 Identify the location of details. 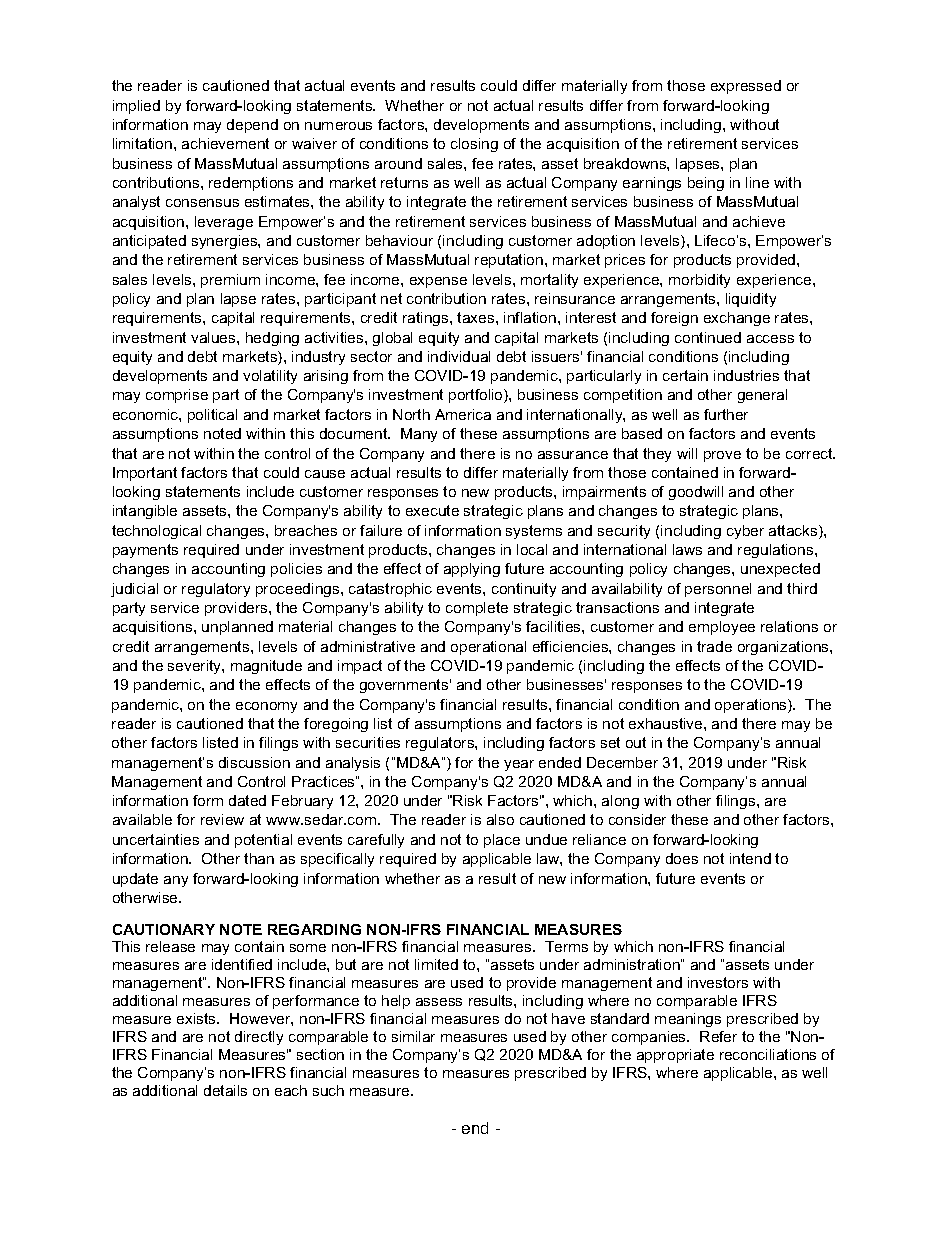
(225, 1090).
